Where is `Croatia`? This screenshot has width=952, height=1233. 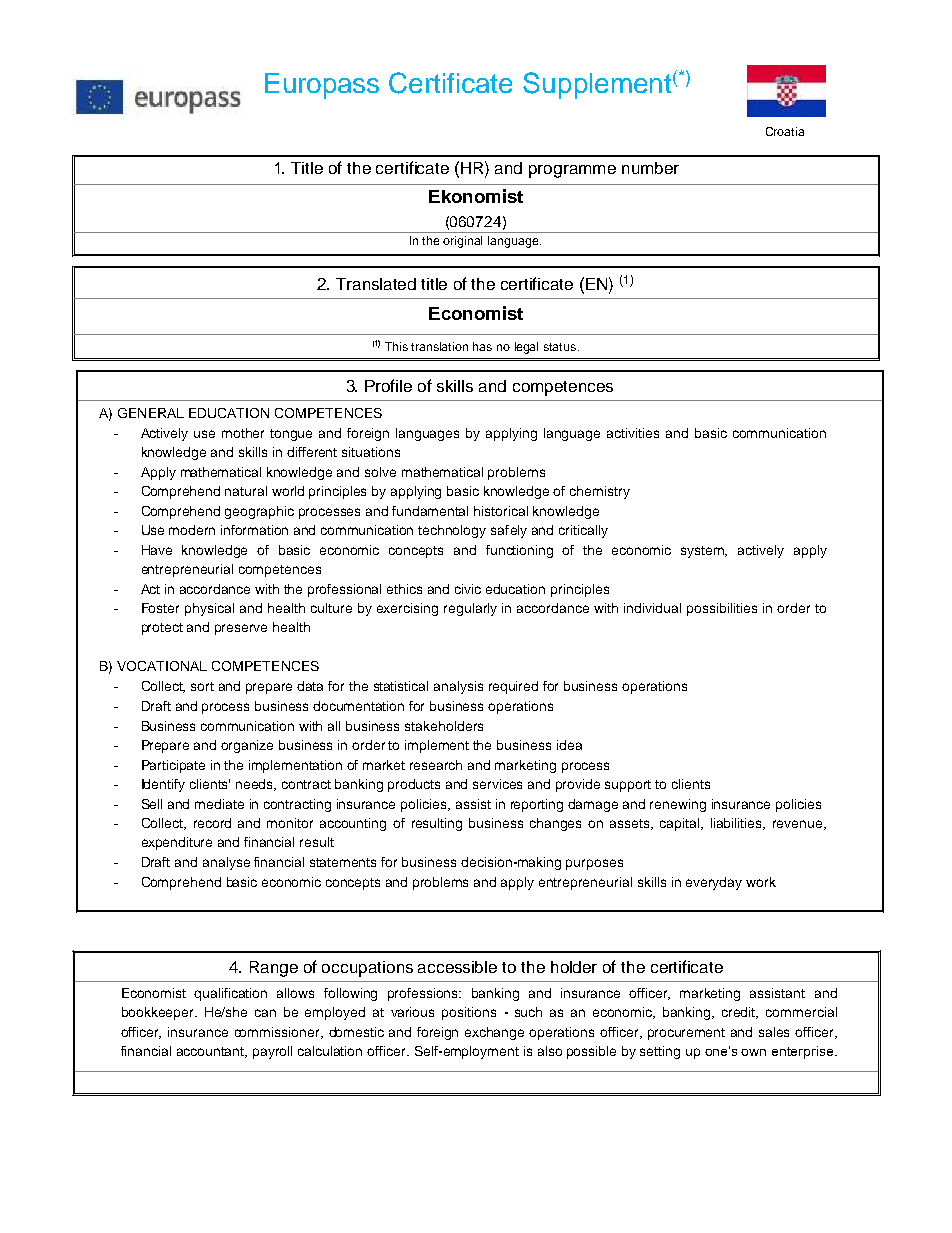
Croatia is located at coordinates (785, 131).
